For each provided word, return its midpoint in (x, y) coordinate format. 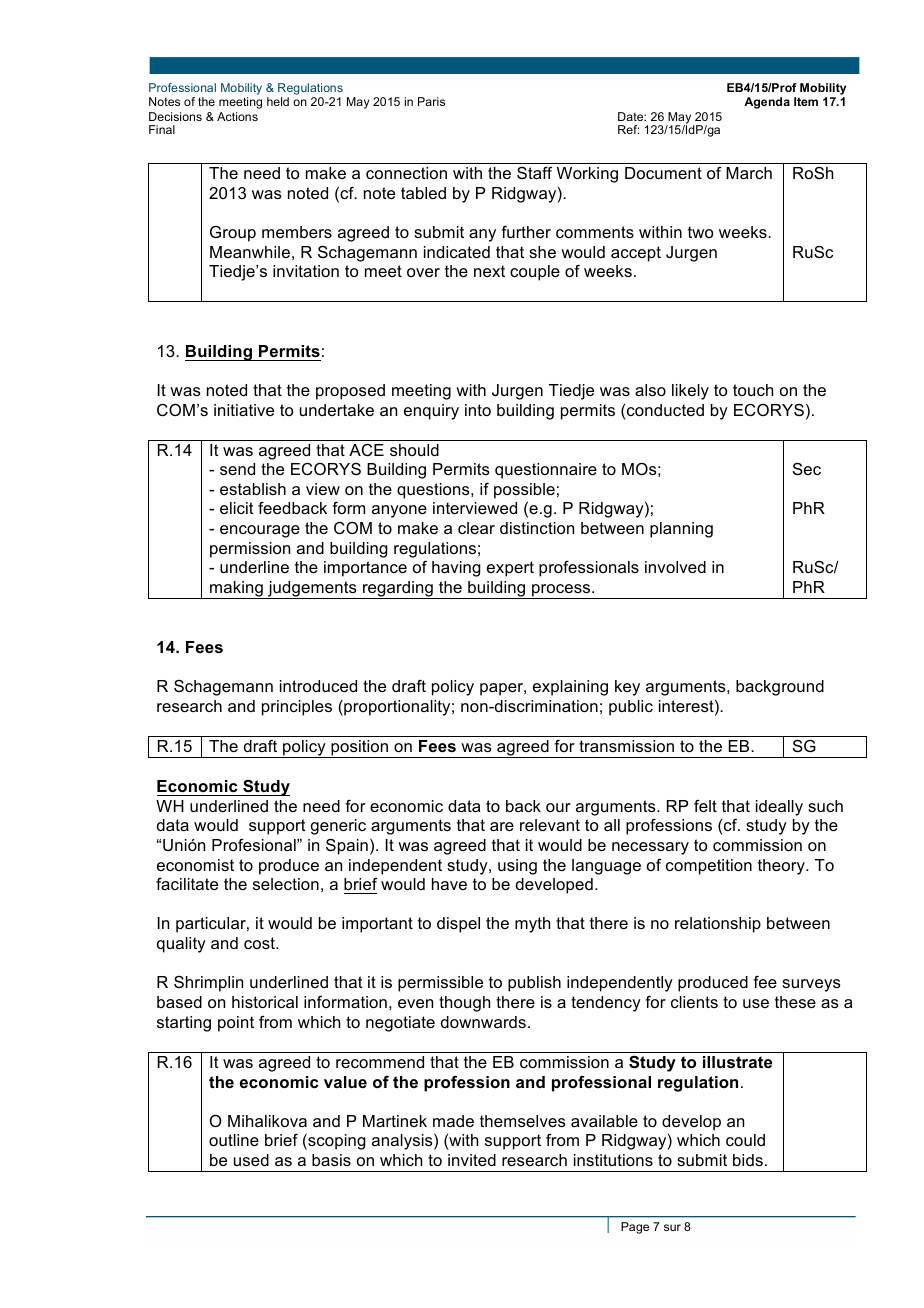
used (251, 1160)
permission (250, 550)
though (464, 1004)
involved (675, 567)
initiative (244, 410)
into (478, 410)
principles (297, 708)
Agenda (767, 103)
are (502, 826)
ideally (779, 808)
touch (753, 390)
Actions (237, 116)
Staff (534, 173)
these (795, 1002)
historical (265, 1002)
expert (510, 569)
